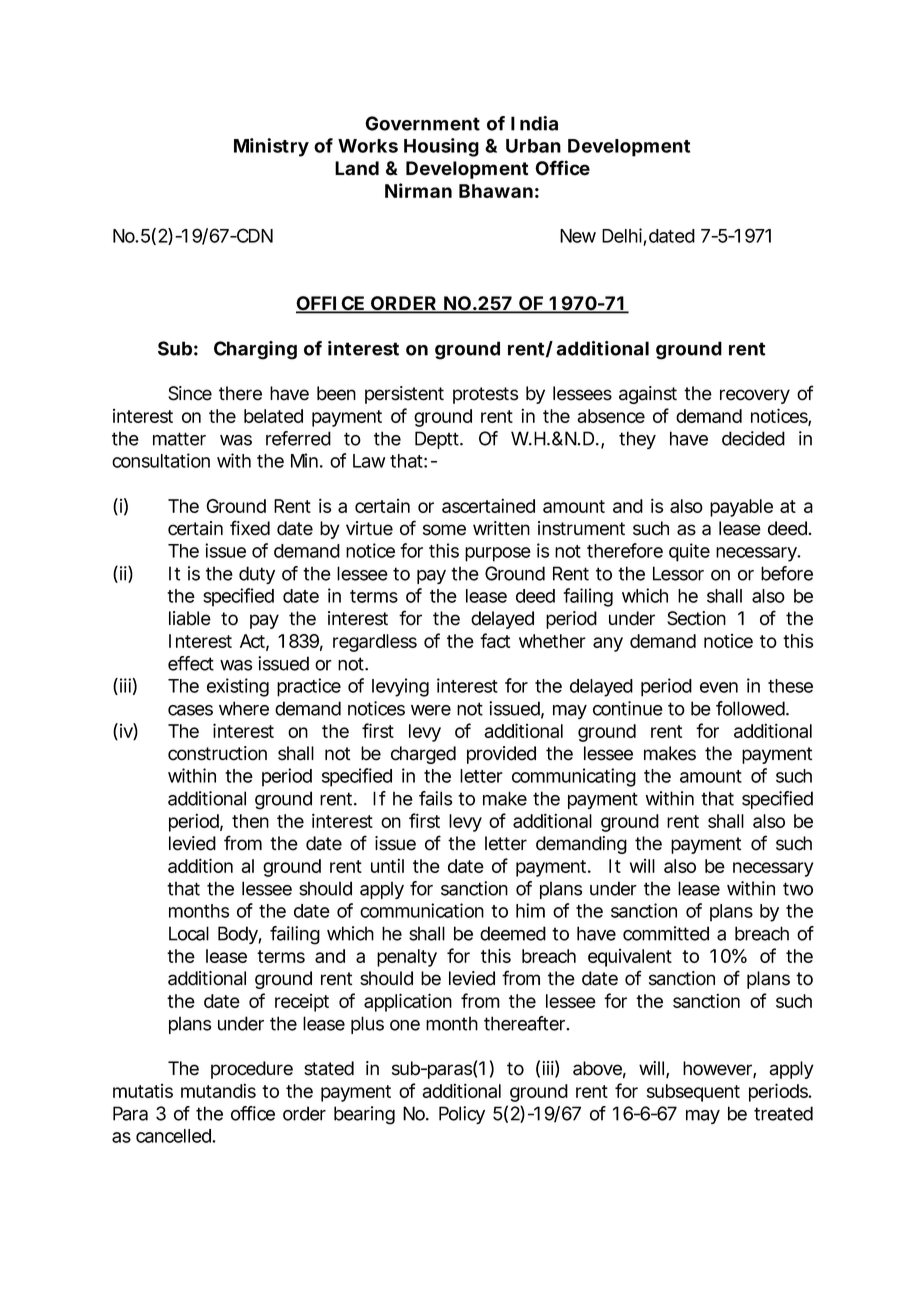  Describe the element at coordinates (271, 147) in the screenshot. I see `Ministry` at that location.
